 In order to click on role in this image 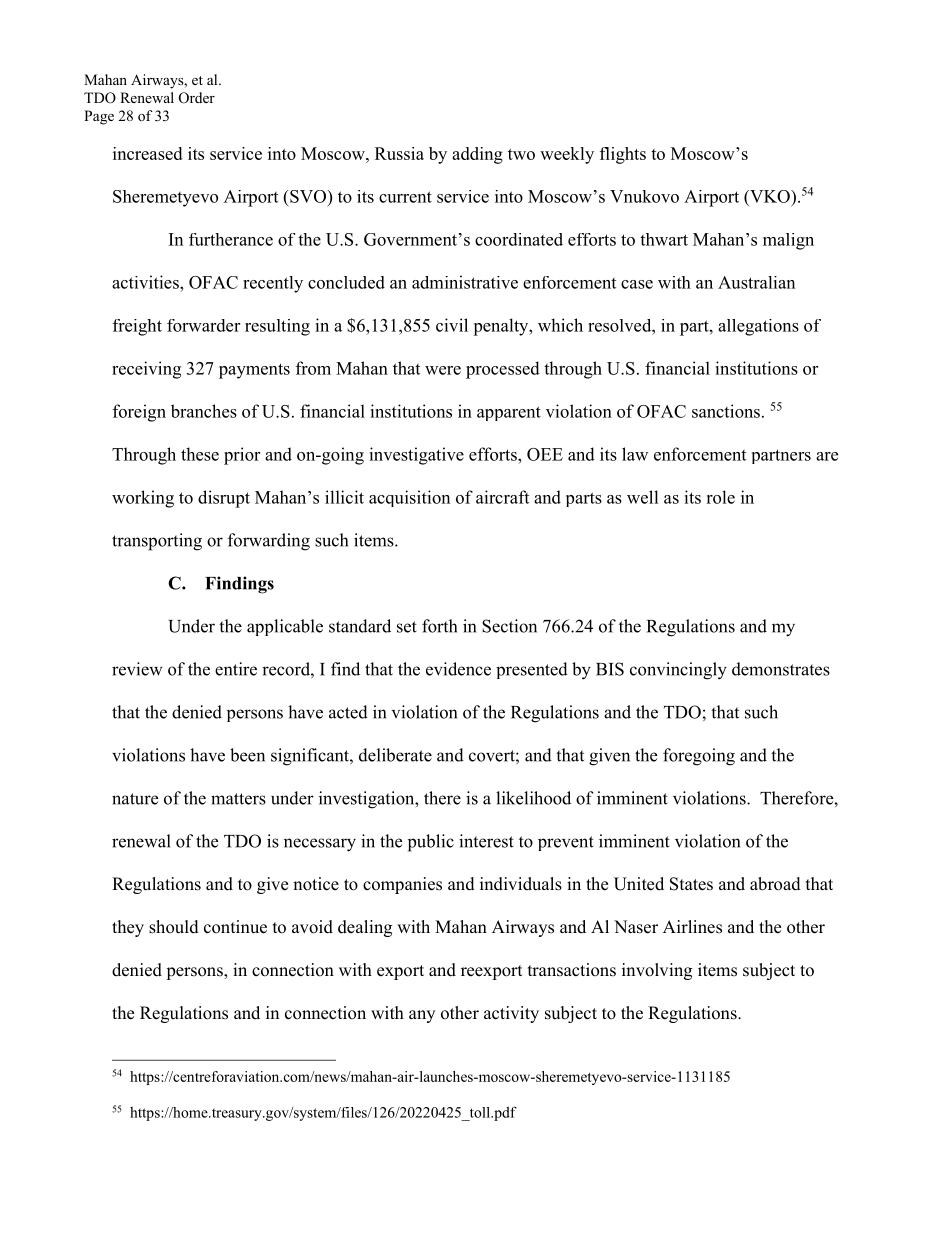, I will do `click(720, 497)`.
